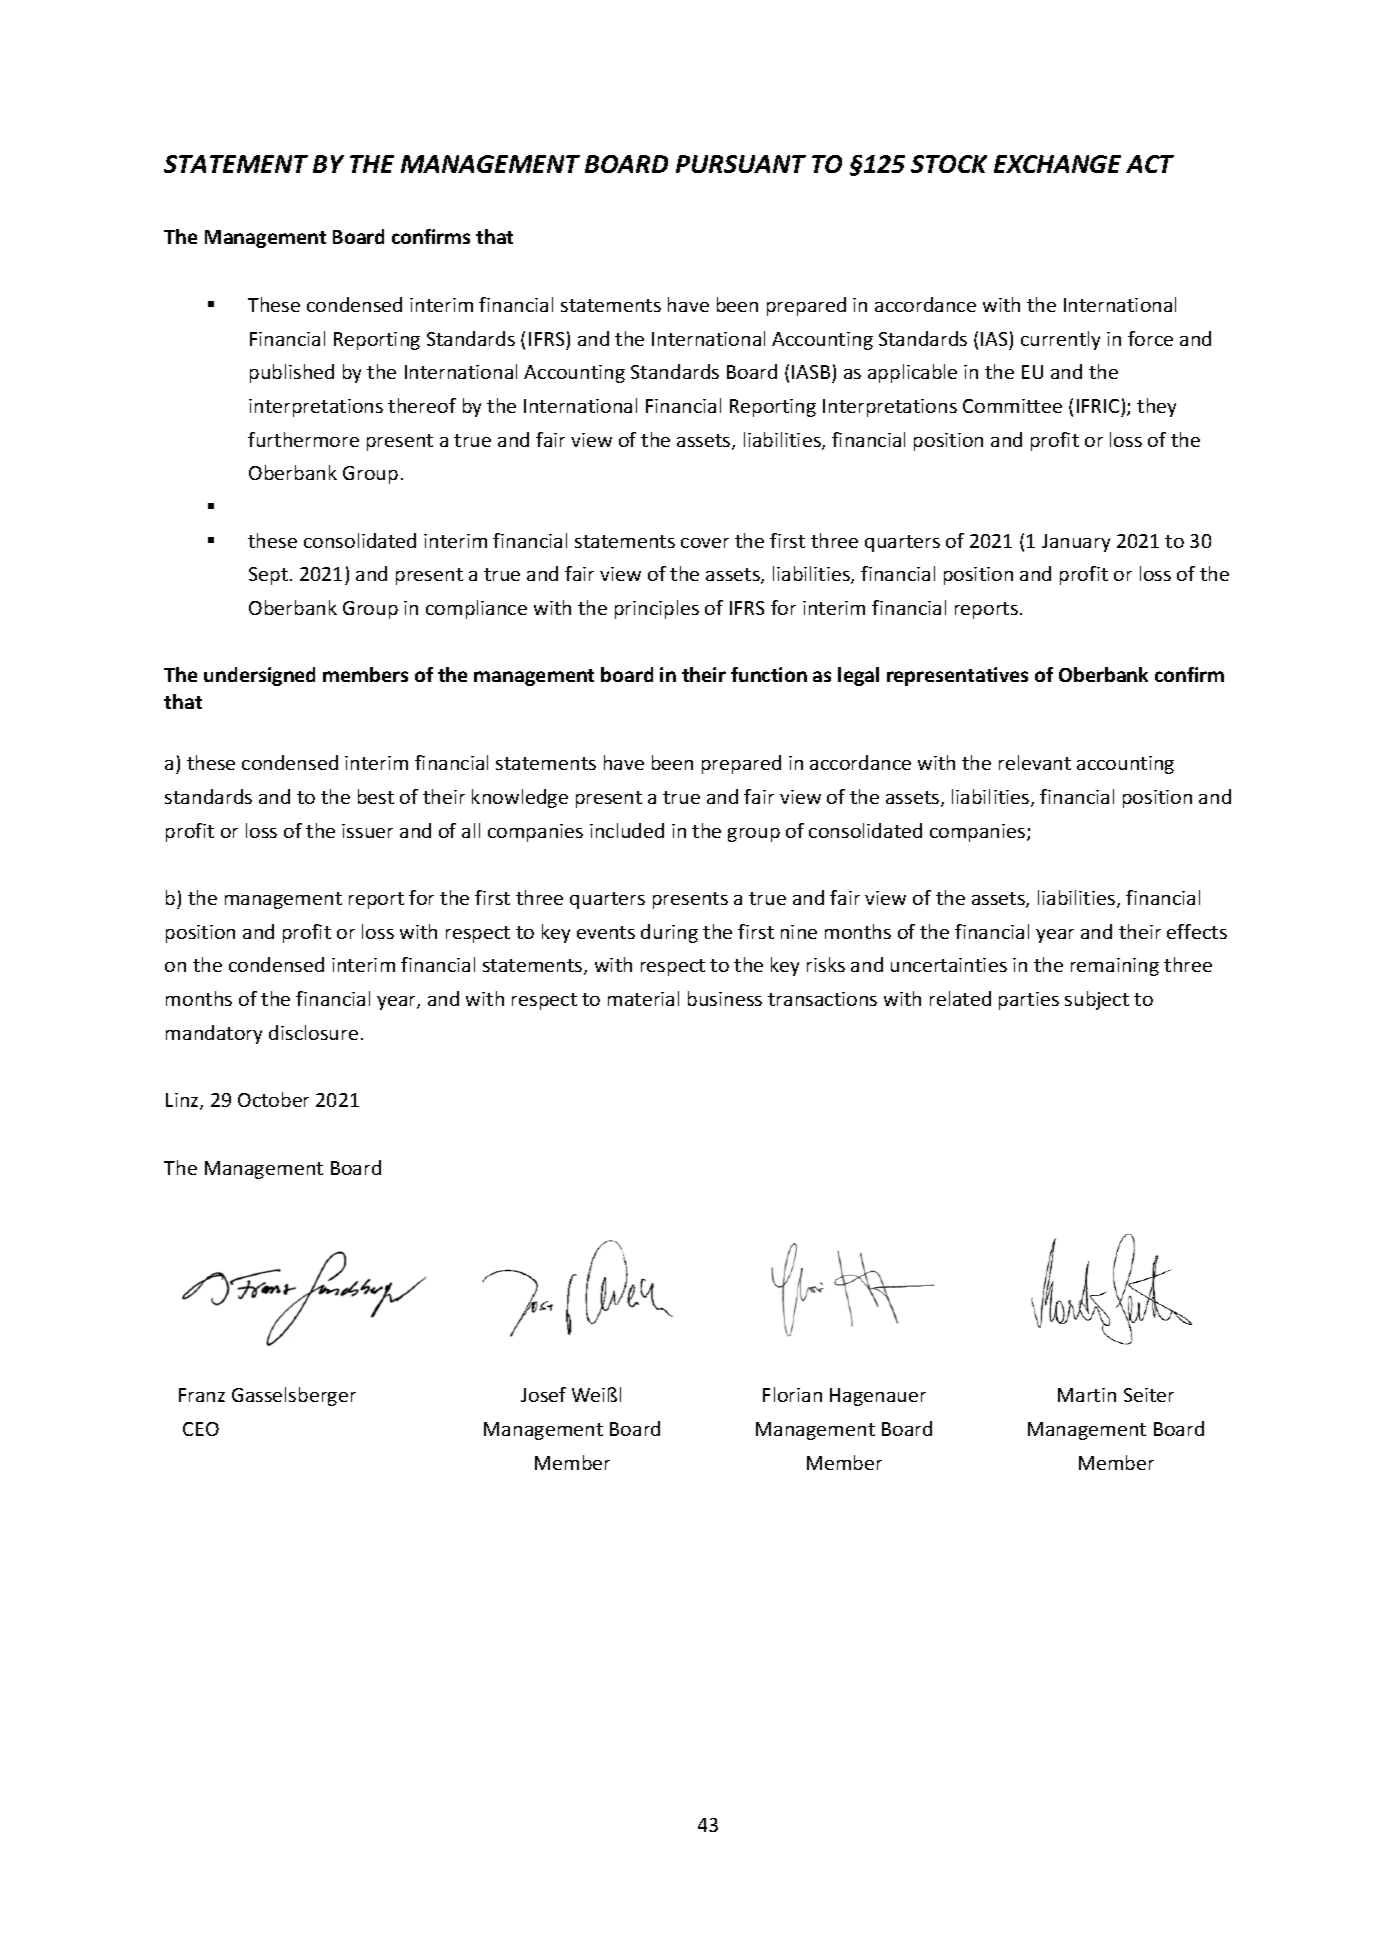 The width and height of the screenshot is (1384, 1957). I want to click on published, so click(292, 373).
